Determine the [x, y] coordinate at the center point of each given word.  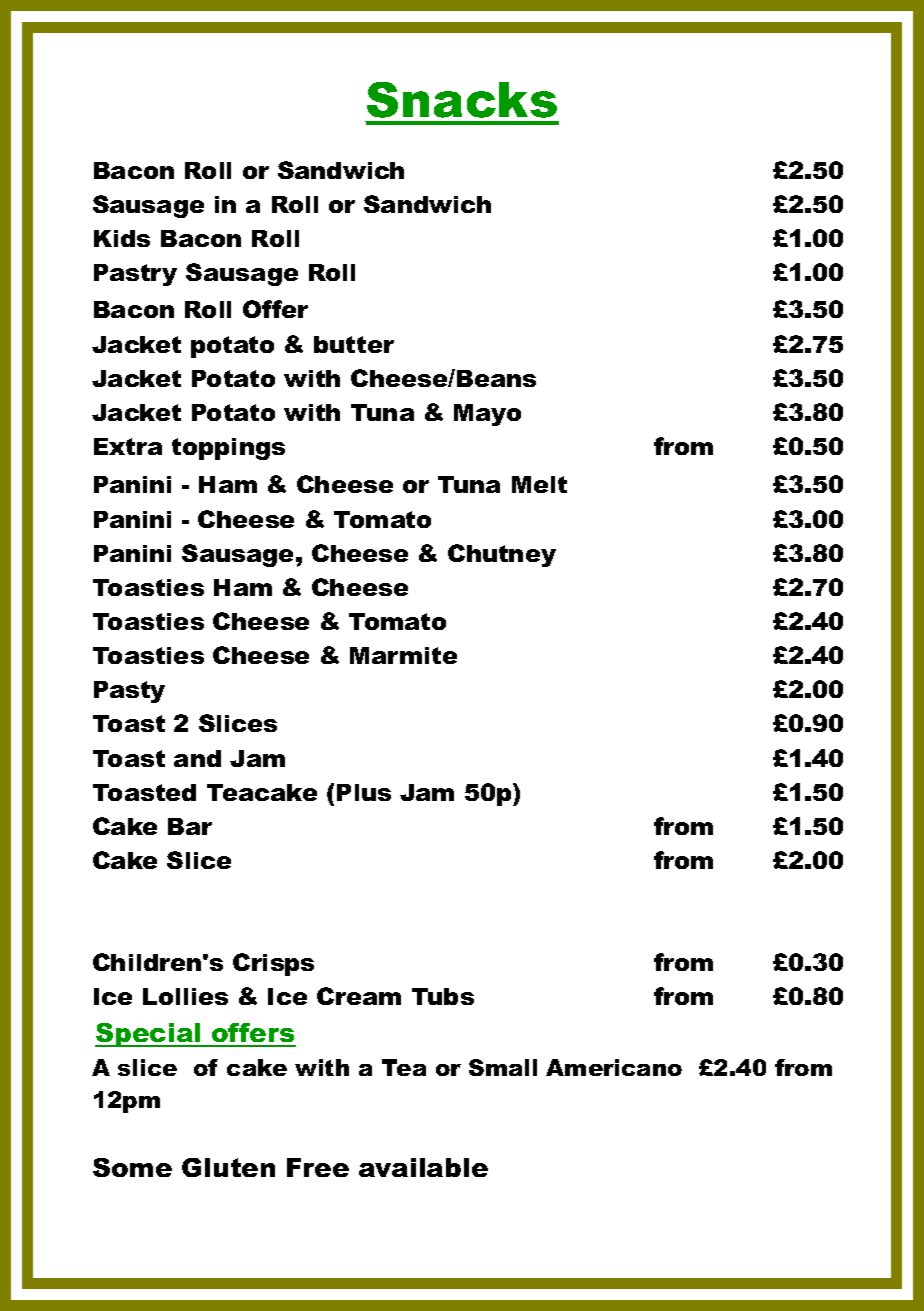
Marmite [403, 655]
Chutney [502, 555]
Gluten [228, 1167]
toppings [228, 449]
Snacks [462, 100]
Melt [539, 484]
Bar [190, 826]
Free [318, 1167]
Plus [364, 792]
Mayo [487, 415]
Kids [122, 238]
